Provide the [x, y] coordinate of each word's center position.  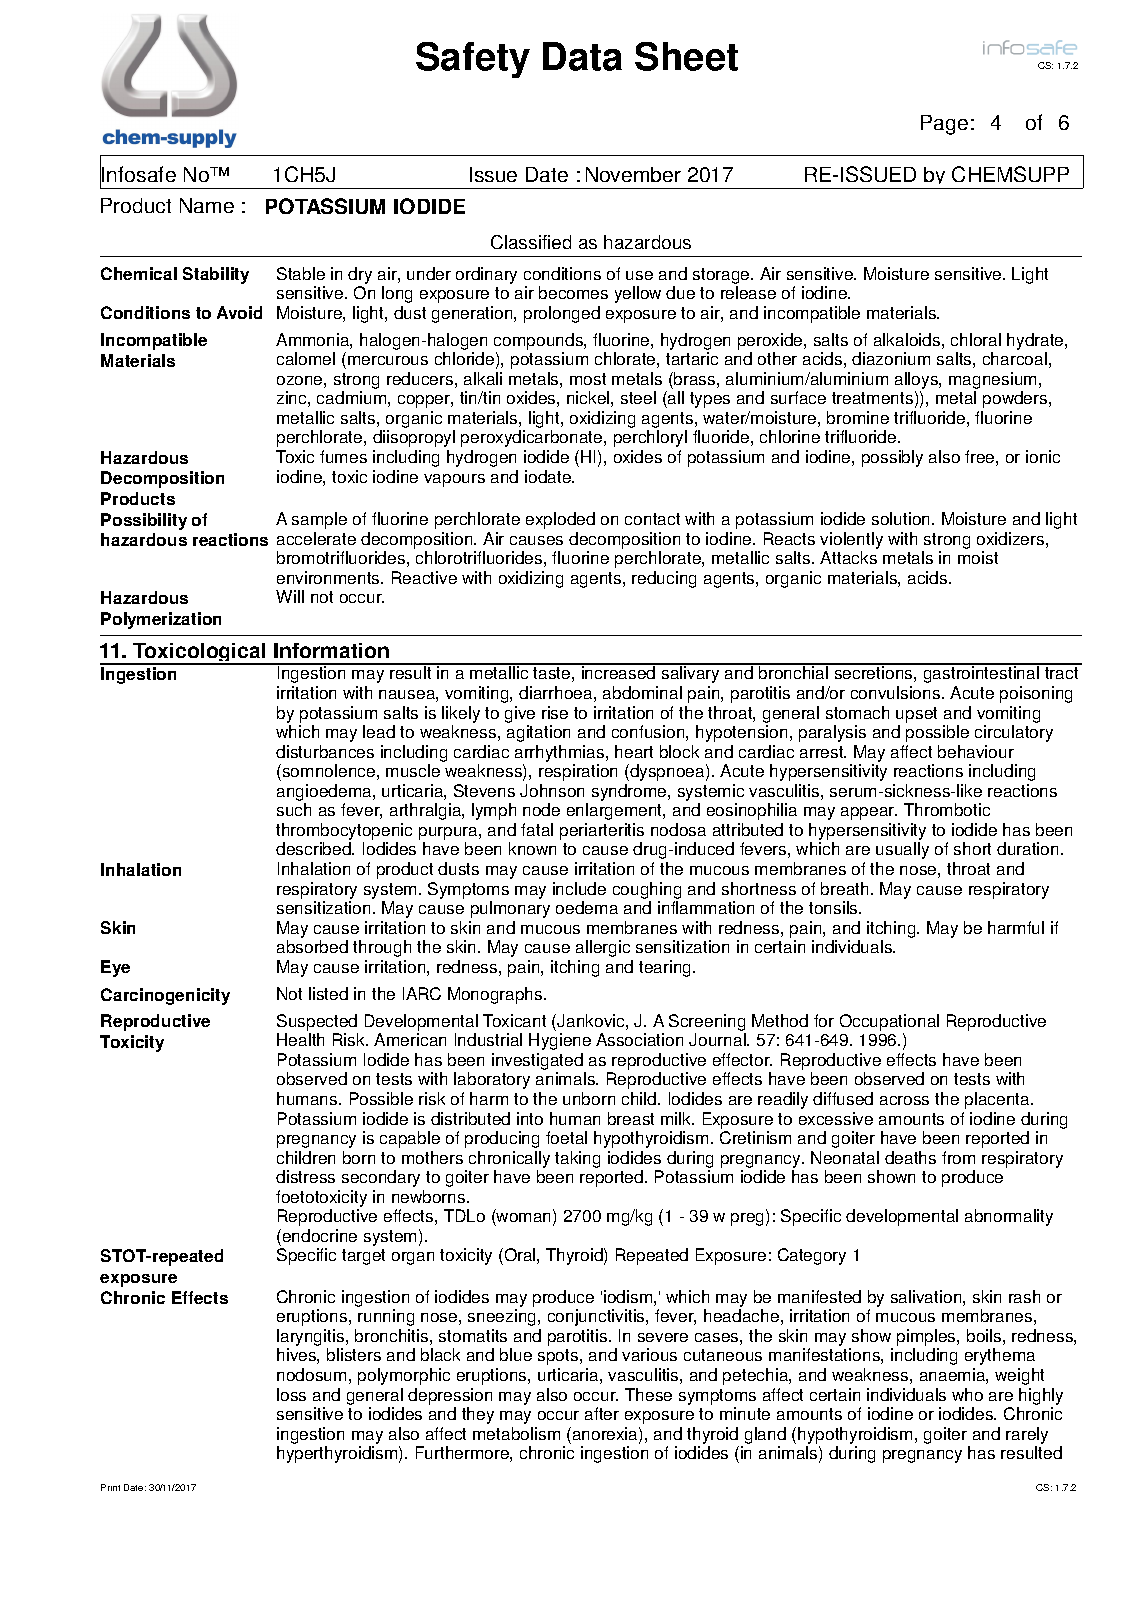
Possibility [144, 521]
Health [300, 1039]
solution [902, 518]
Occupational [889, 1022]
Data [582, 56]
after [602, 1413]
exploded [560, 520]
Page [944, 125]
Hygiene [560, 1041]
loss [291, 1394]
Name [207, 205]
